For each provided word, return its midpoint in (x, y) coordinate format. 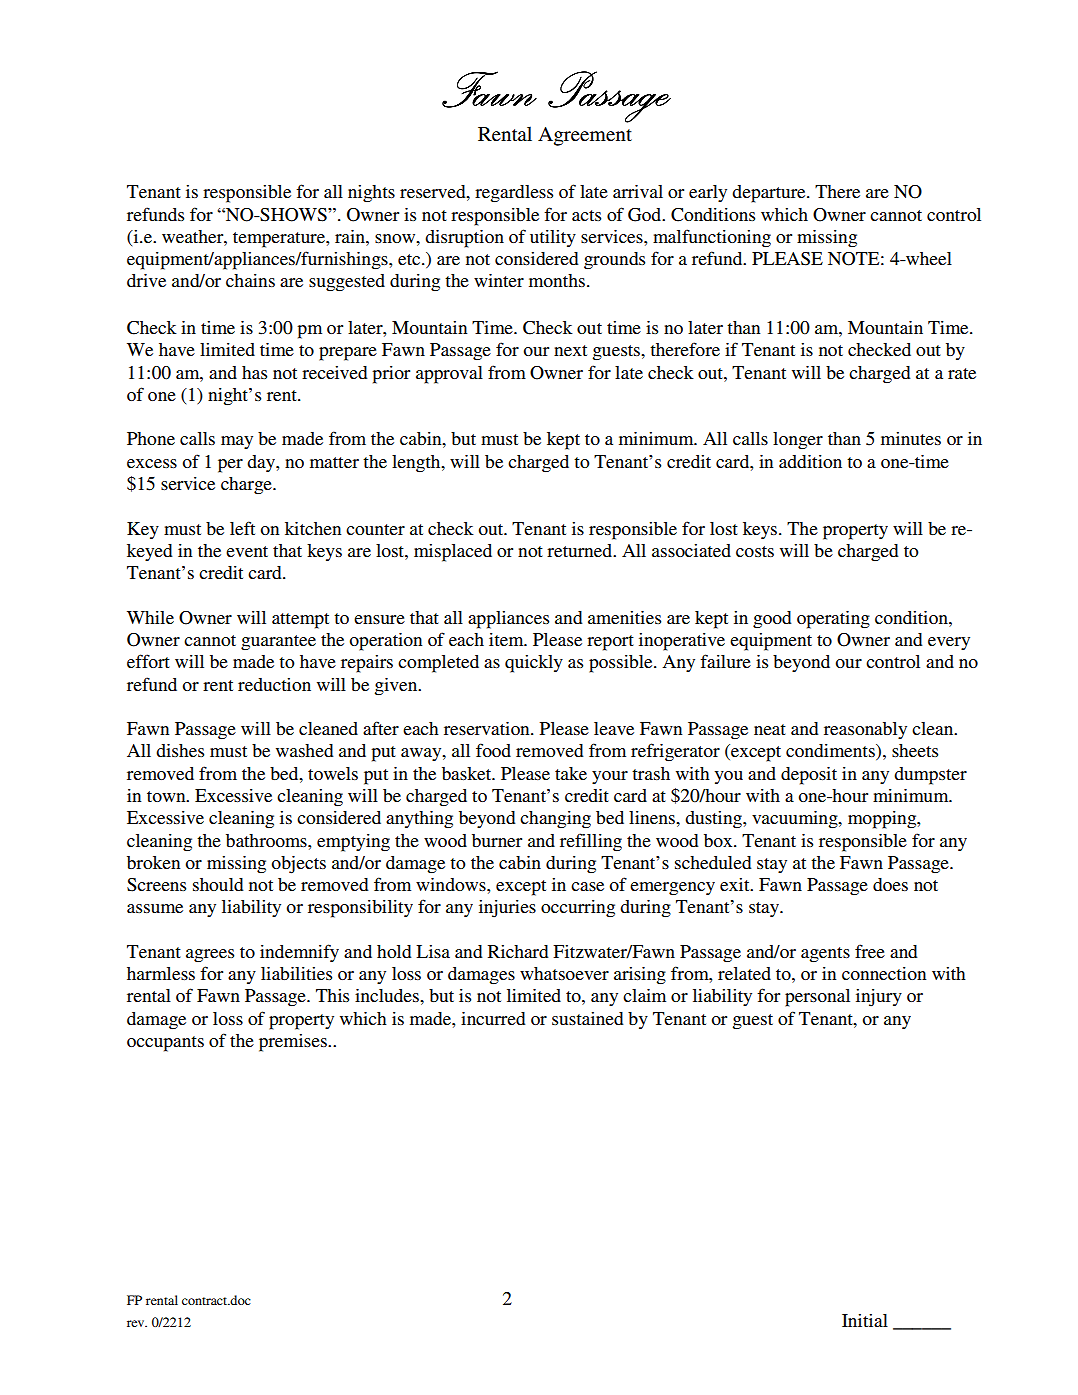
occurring (578, 909)
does (890, 884)
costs (755, 551)
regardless (514, 194)
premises (294, 1043)
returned (581, 550)
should (218, 884)
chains (250, 280)
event (247, 551)
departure (770, 194)
